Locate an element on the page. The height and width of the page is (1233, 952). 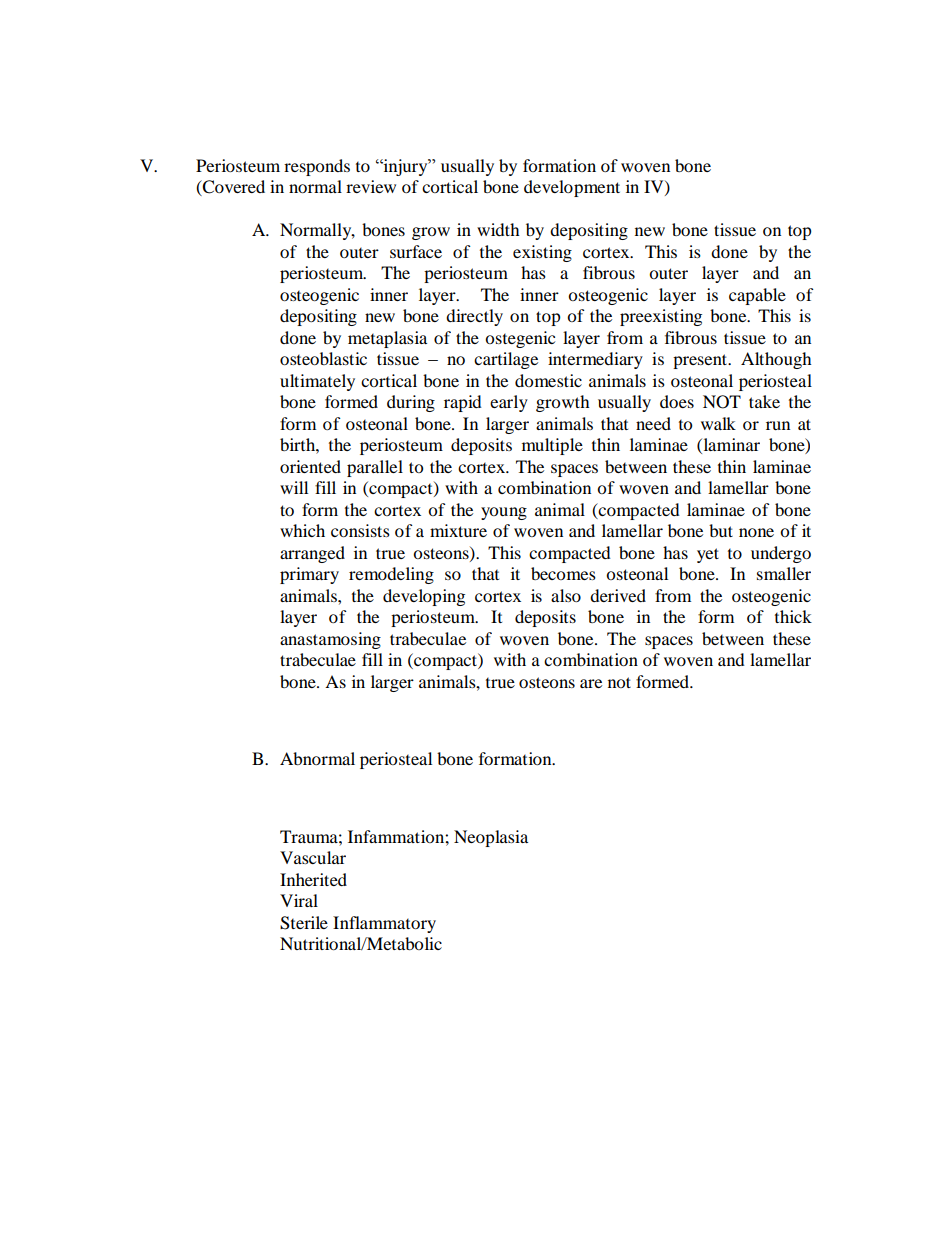
development is located at coordinates (572, 188).
